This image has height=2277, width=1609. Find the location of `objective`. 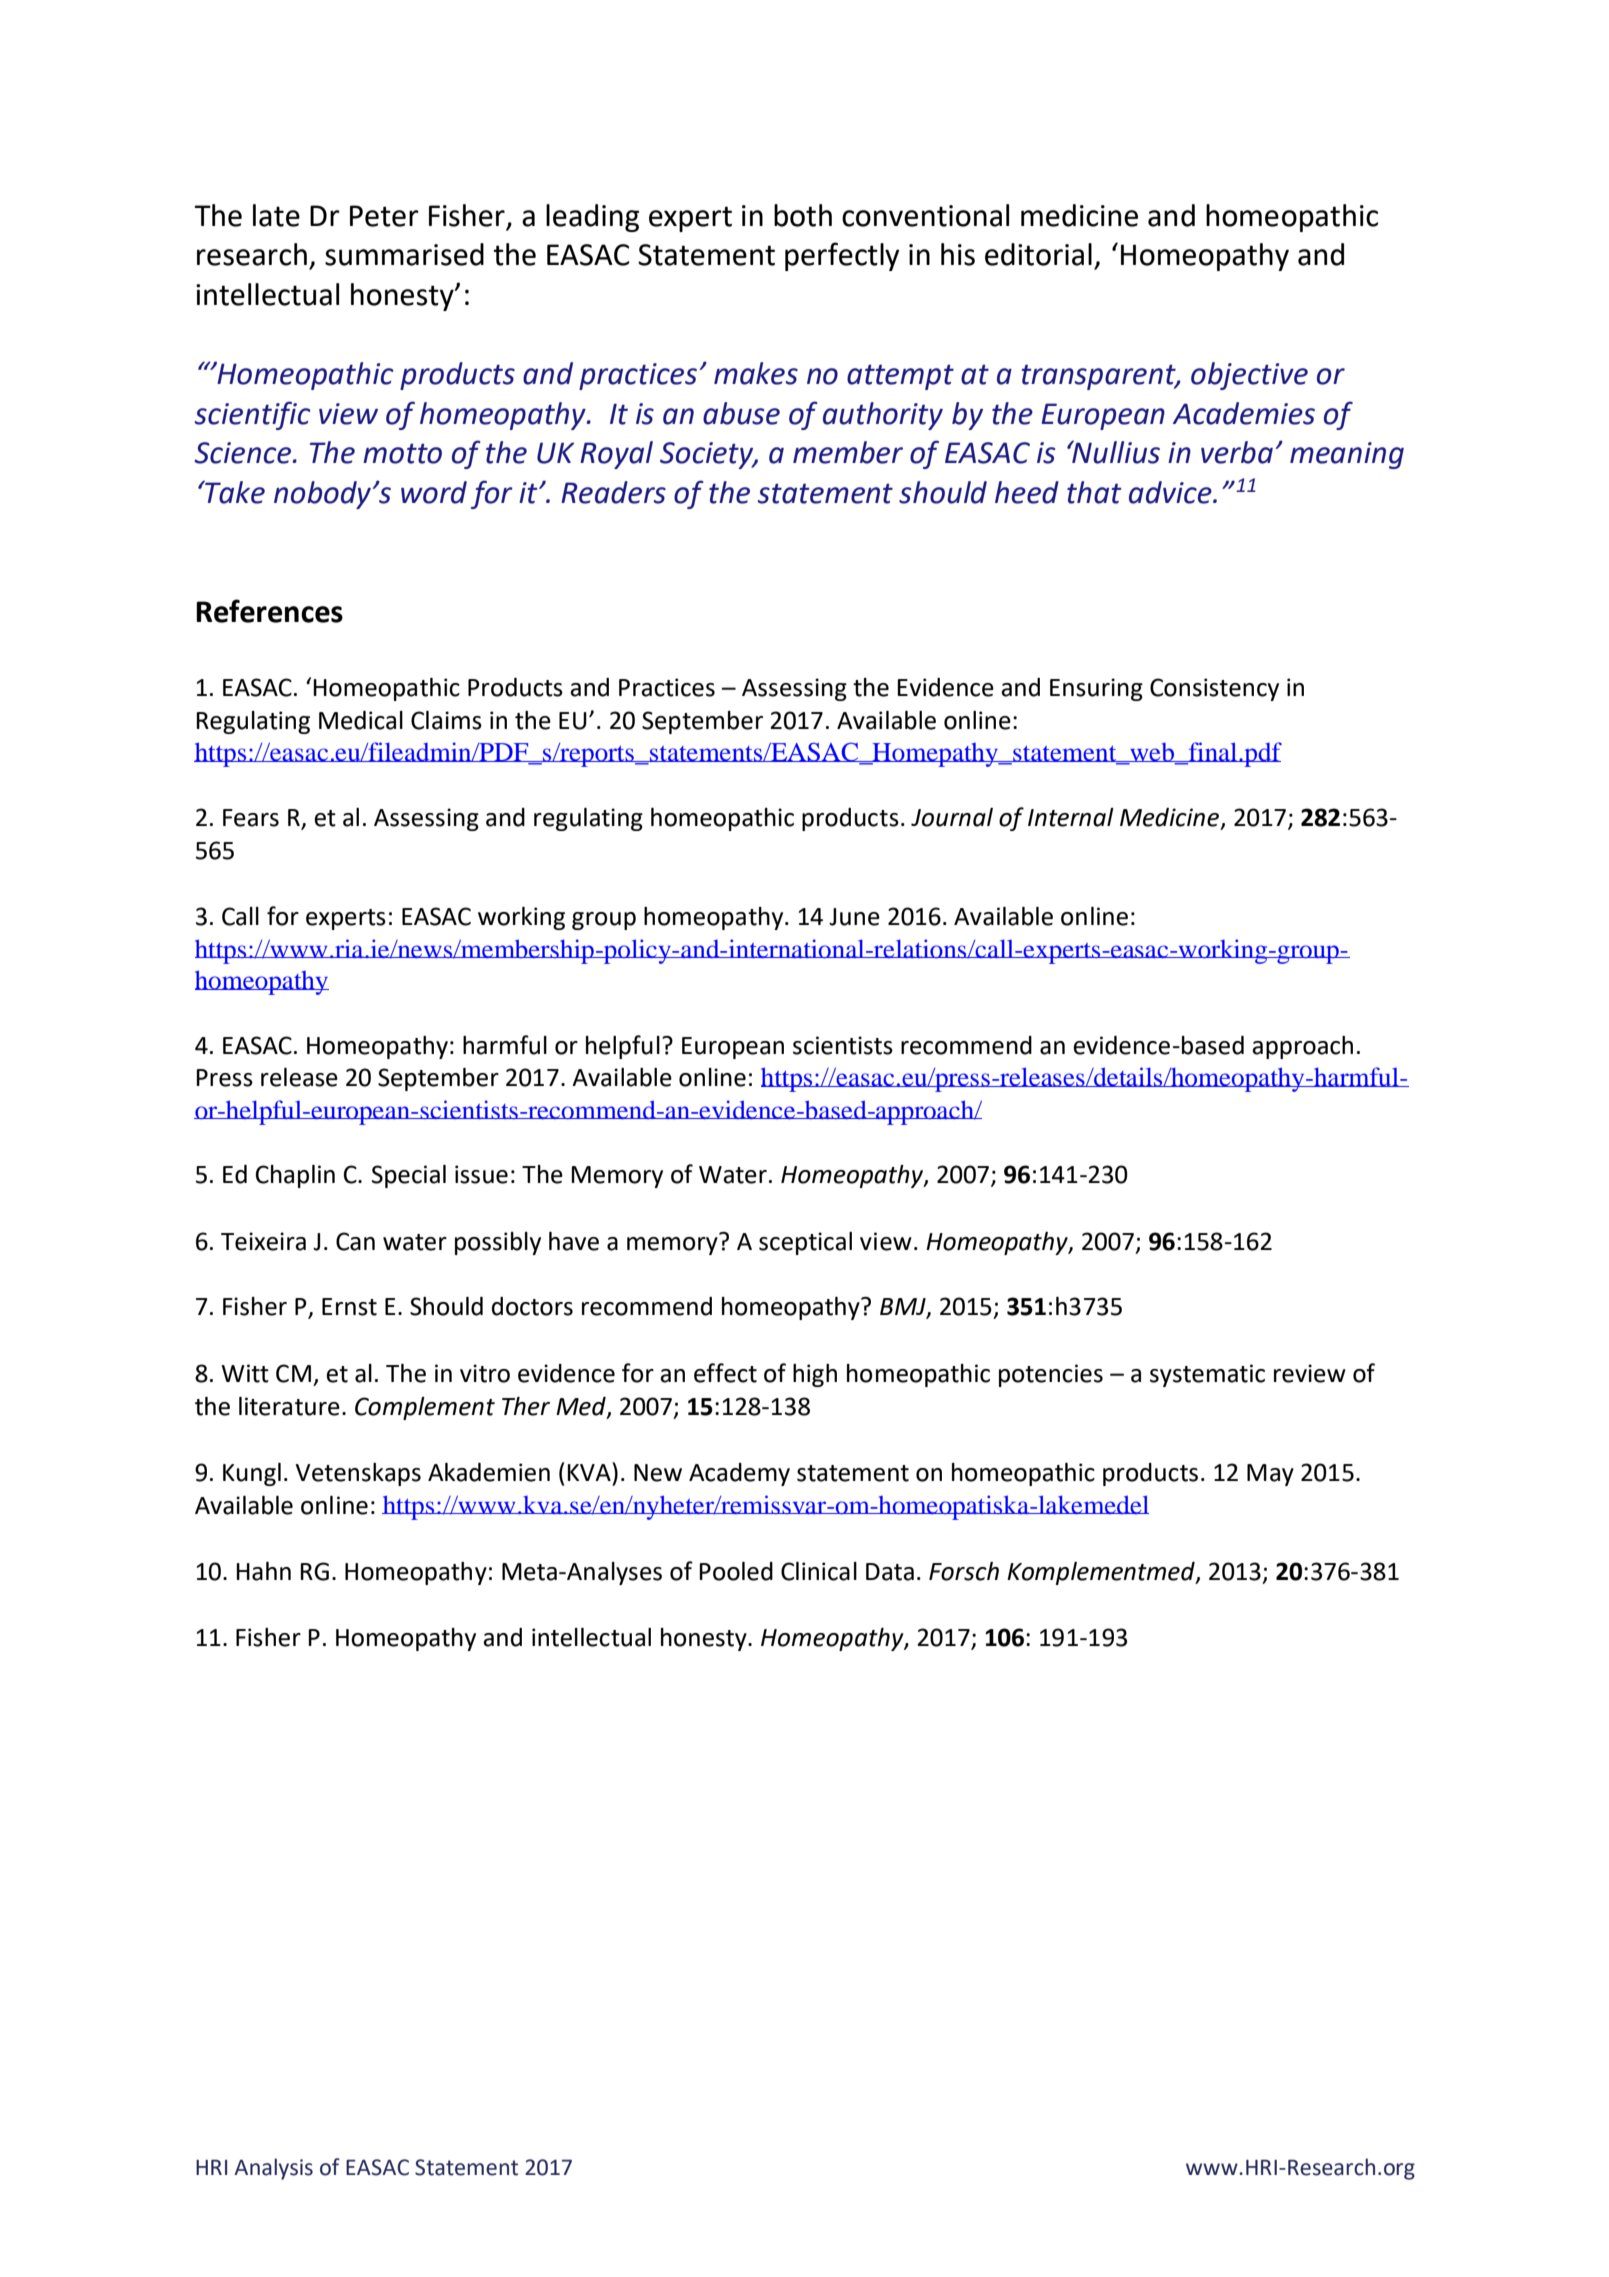

objective is located at coordinates (1249, 376).
